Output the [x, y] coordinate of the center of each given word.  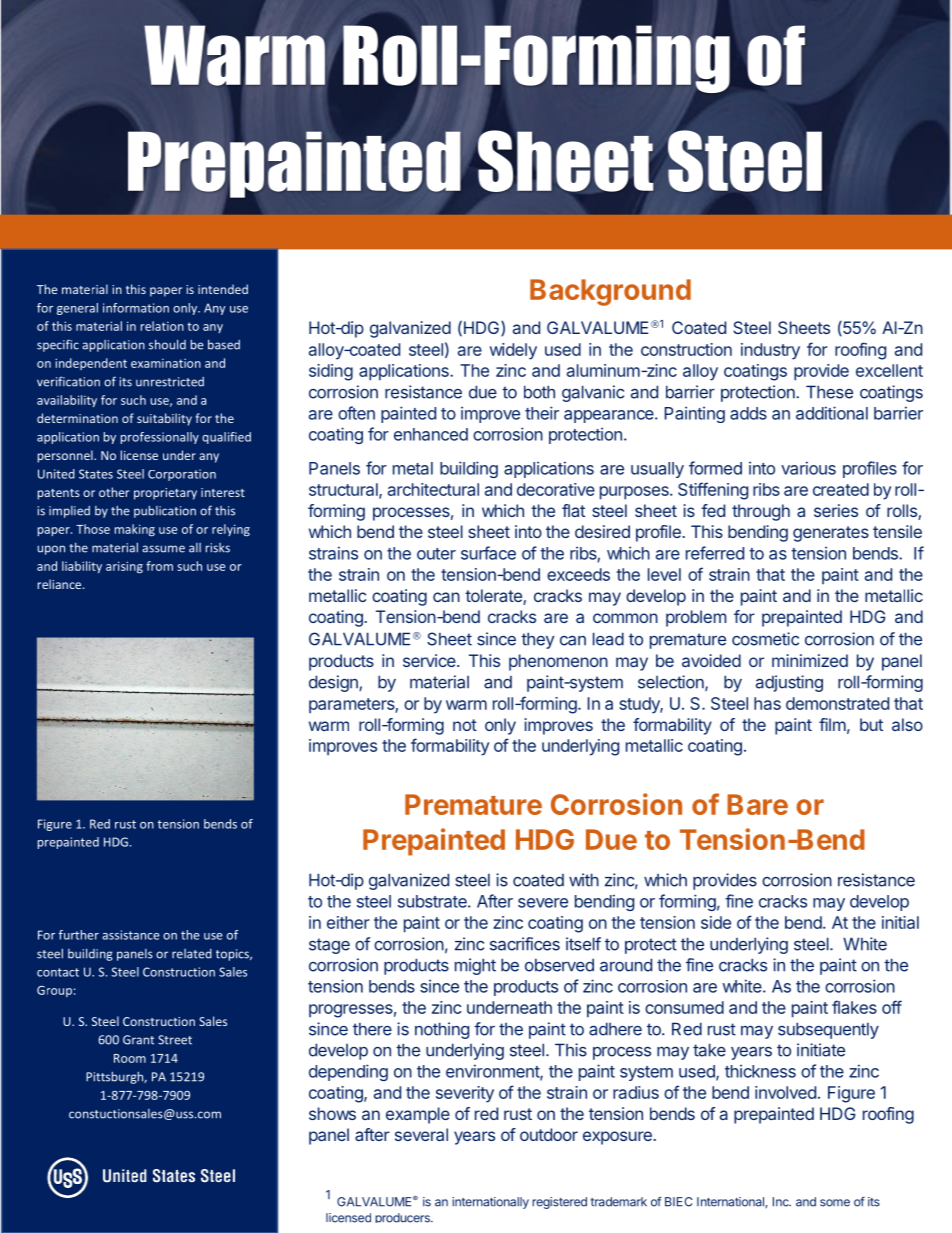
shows [332, 1113]
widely [513, 351]
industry [770, 351]
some [835, 1203]
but [871, 724]
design [334, 683]
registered [559, 1203]
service [430, 660]
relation [162, 326]
